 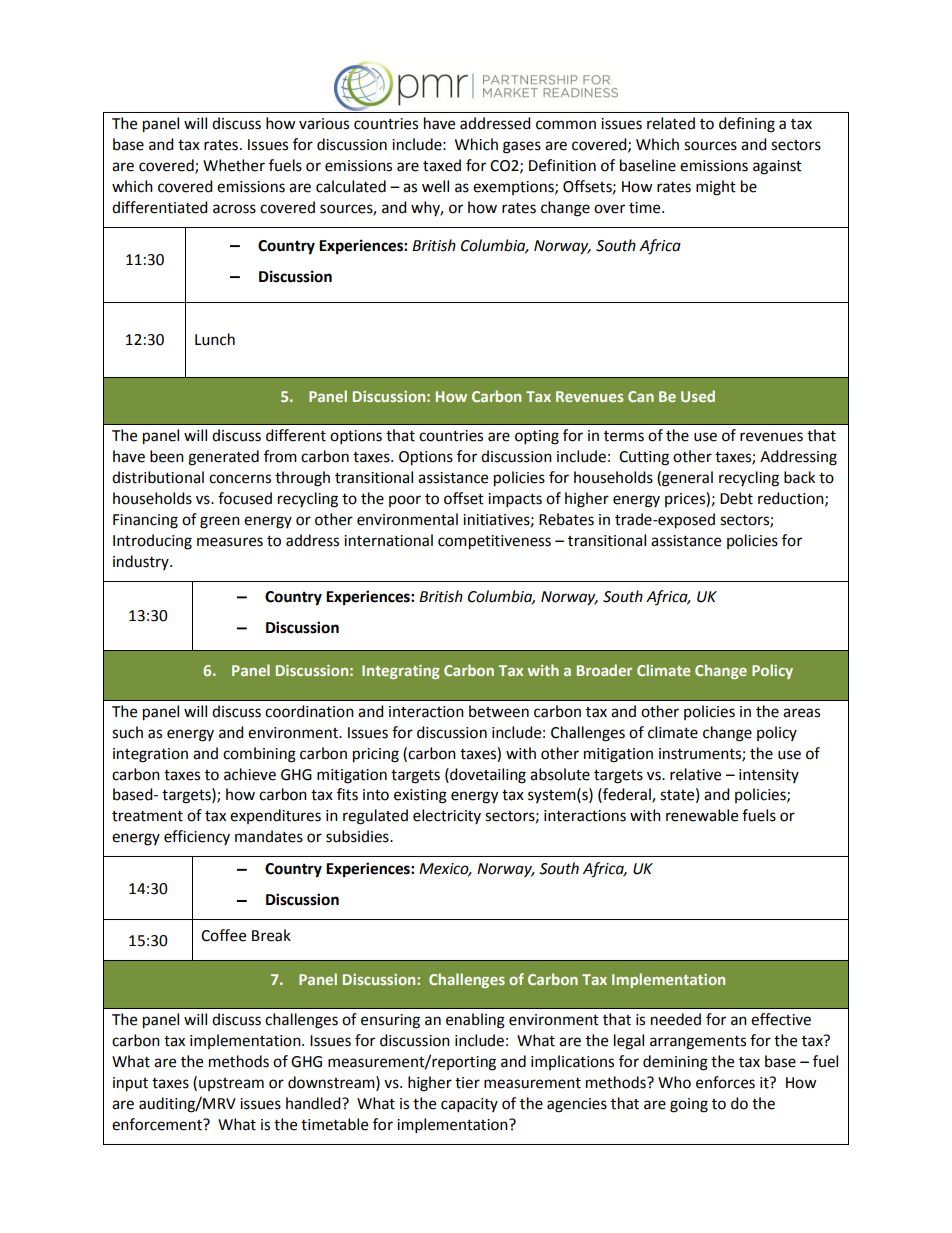 I want to click on industry, so click(x=142, y=562).
